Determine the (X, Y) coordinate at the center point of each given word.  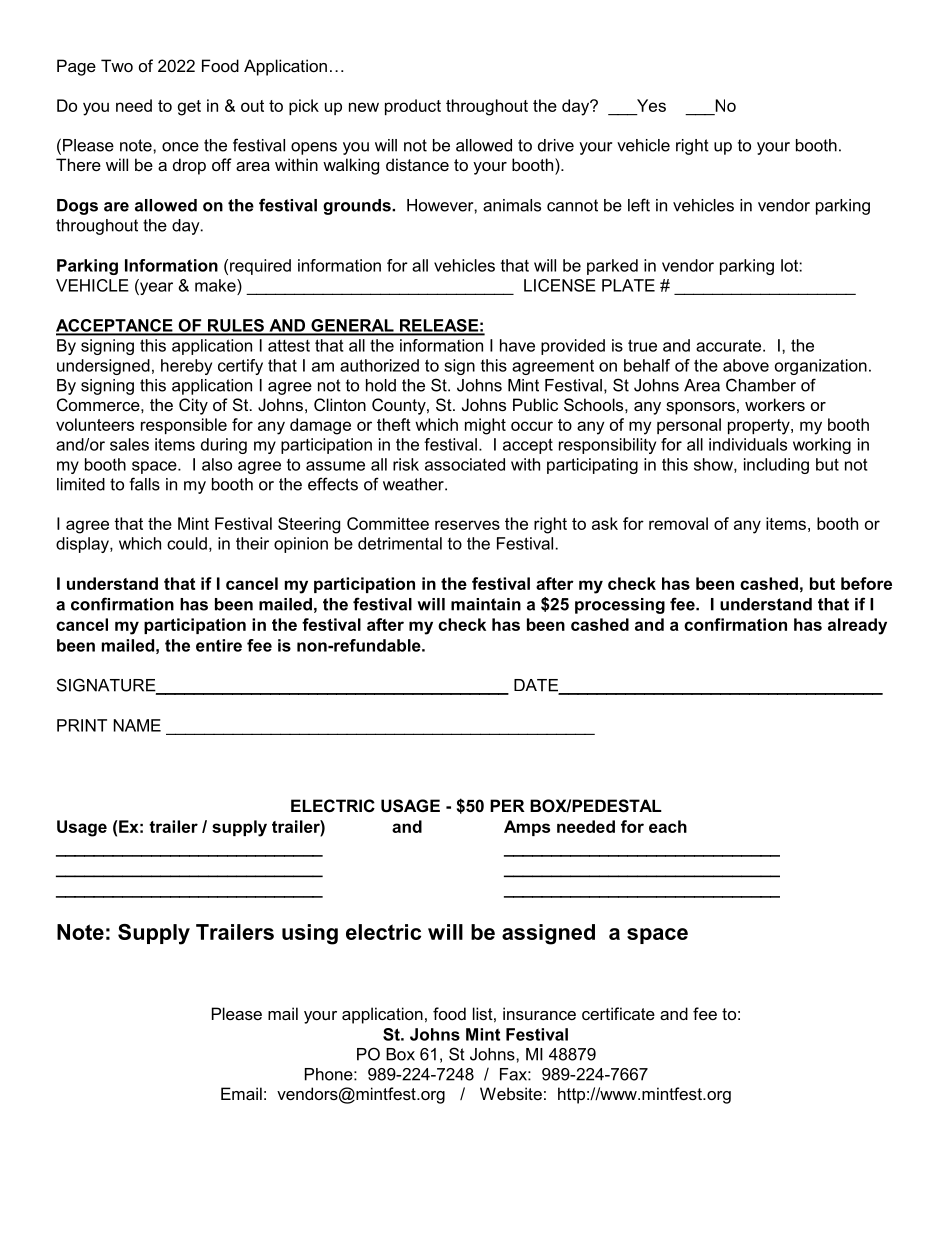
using (310, 934)
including (776, 466)
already (857, 626)
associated (465, 464)
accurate (730, 346)
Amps (527, 828)
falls (144, 484)
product (413, 107)
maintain (486, 604)
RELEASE (438, 326)
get (189, 108)
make (216, 285)
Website (511, 1093)
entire (219, 645)
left (639, 205)
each (668, 826)
